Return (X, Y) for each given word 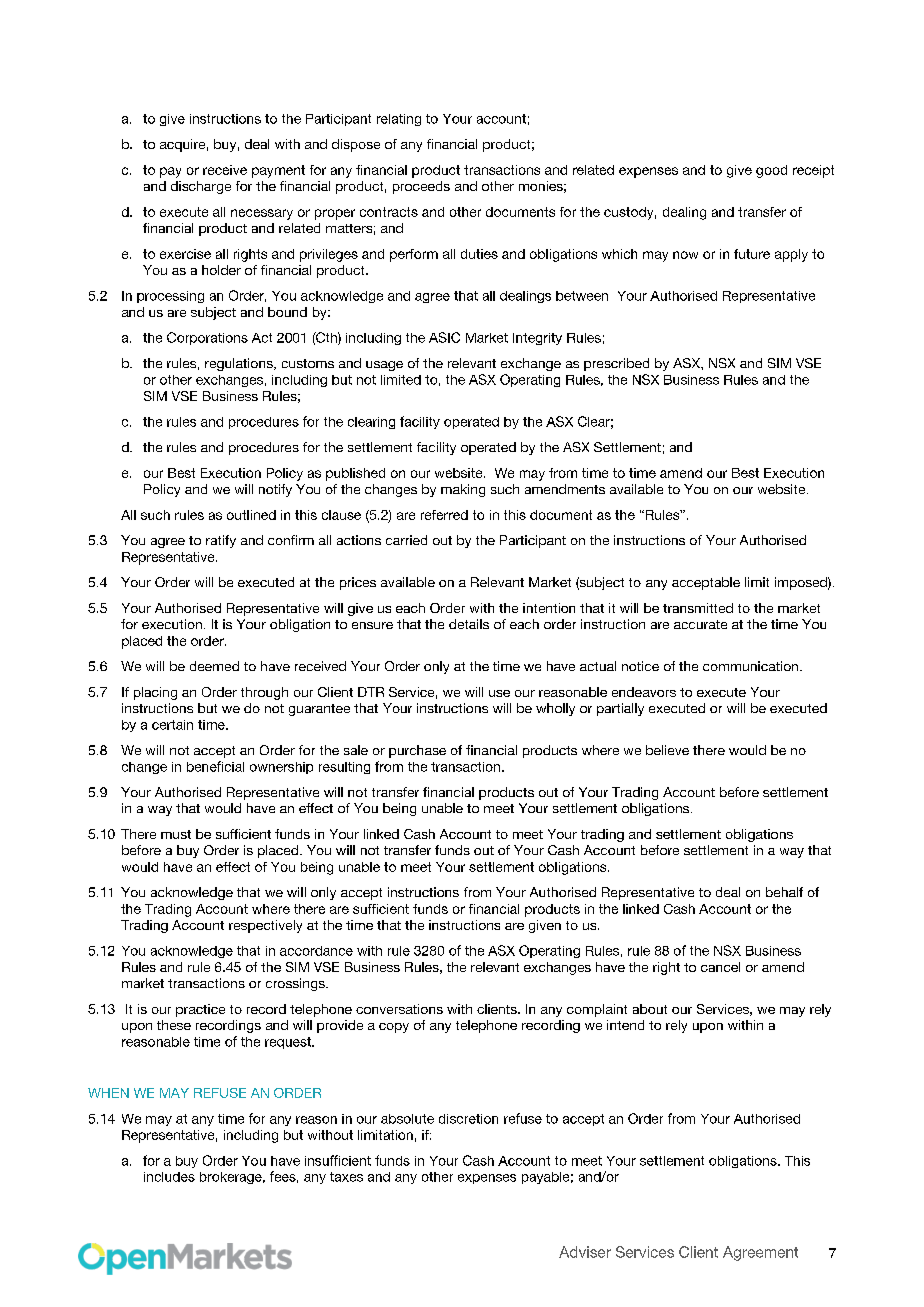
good (771, 171)
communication (750, 666)
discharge (201, 187)
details (469, 624)
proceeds (421, 187)
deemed (214, 666)
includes (169, 1177)
